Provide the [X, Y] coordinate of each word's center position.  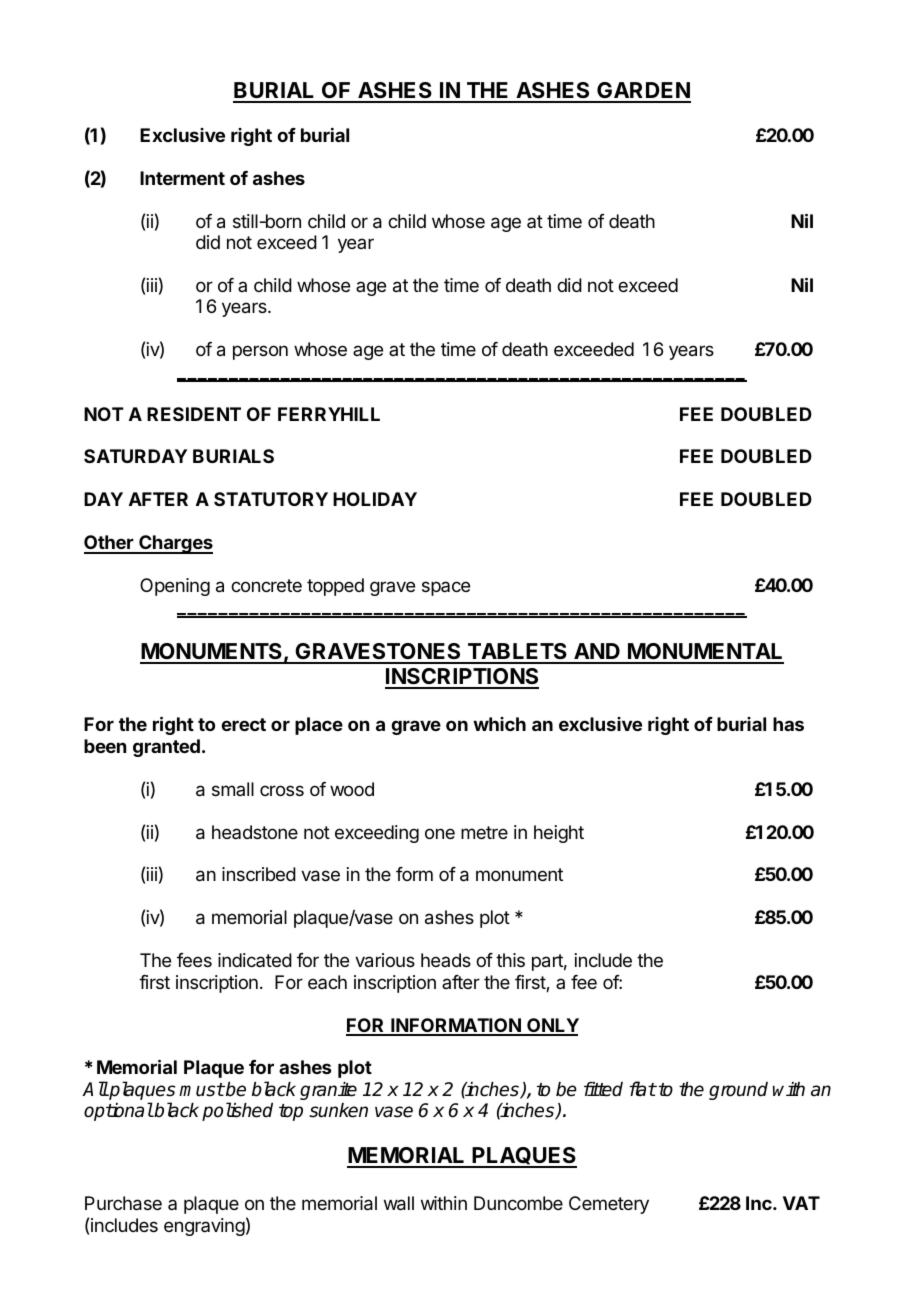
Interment [182, 178]
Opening [175, 587]
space [446, 588]
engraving [204, 1227]
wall [399, 1203]
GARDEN [643, 92]
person [260, 352]
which [499, 724]
